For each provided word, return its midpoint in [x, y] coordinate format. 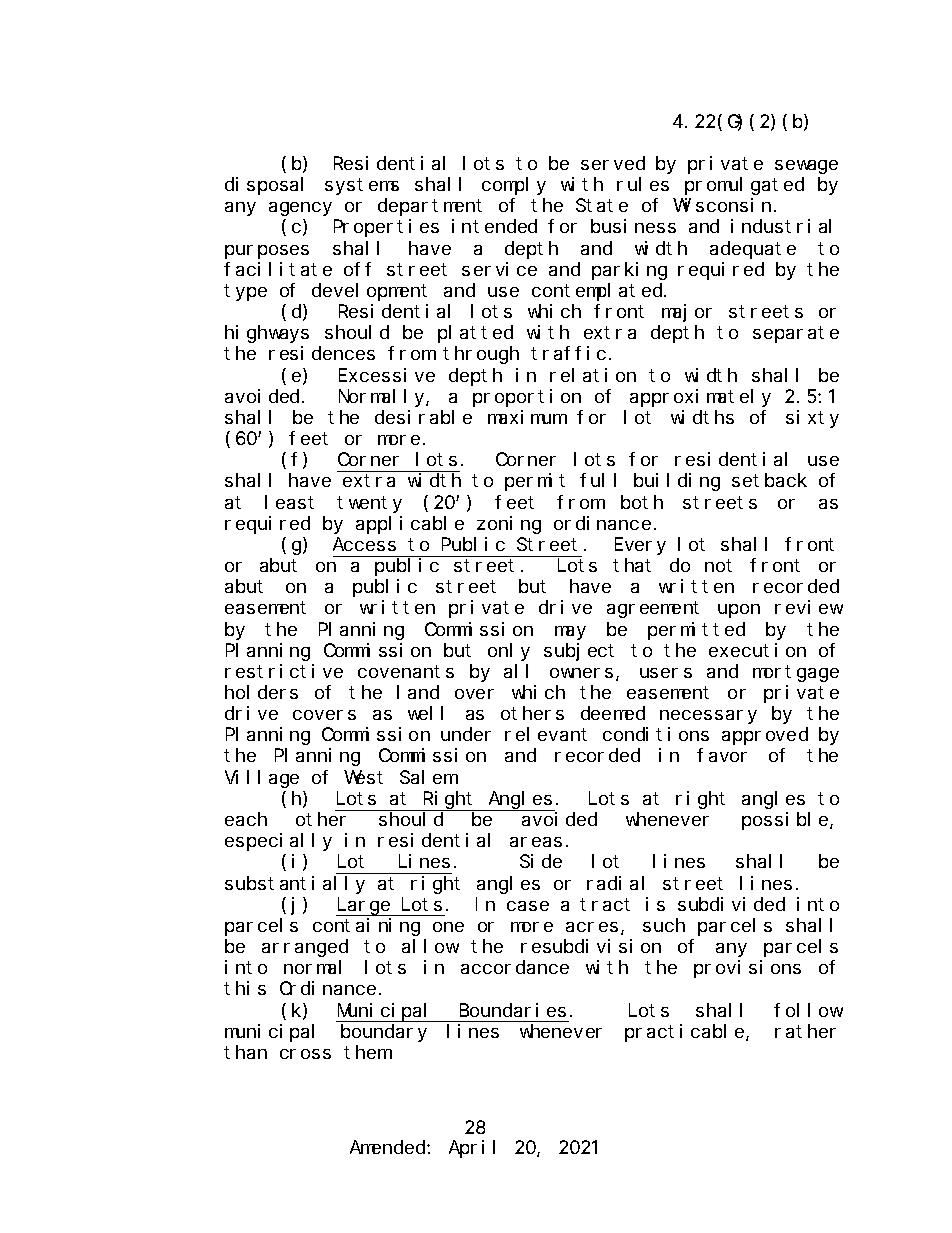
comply [514, 186]
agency [300, 209]
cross [305, 1054]
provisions [747, 969]
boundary [384, 1033]
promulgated [744, 186]
